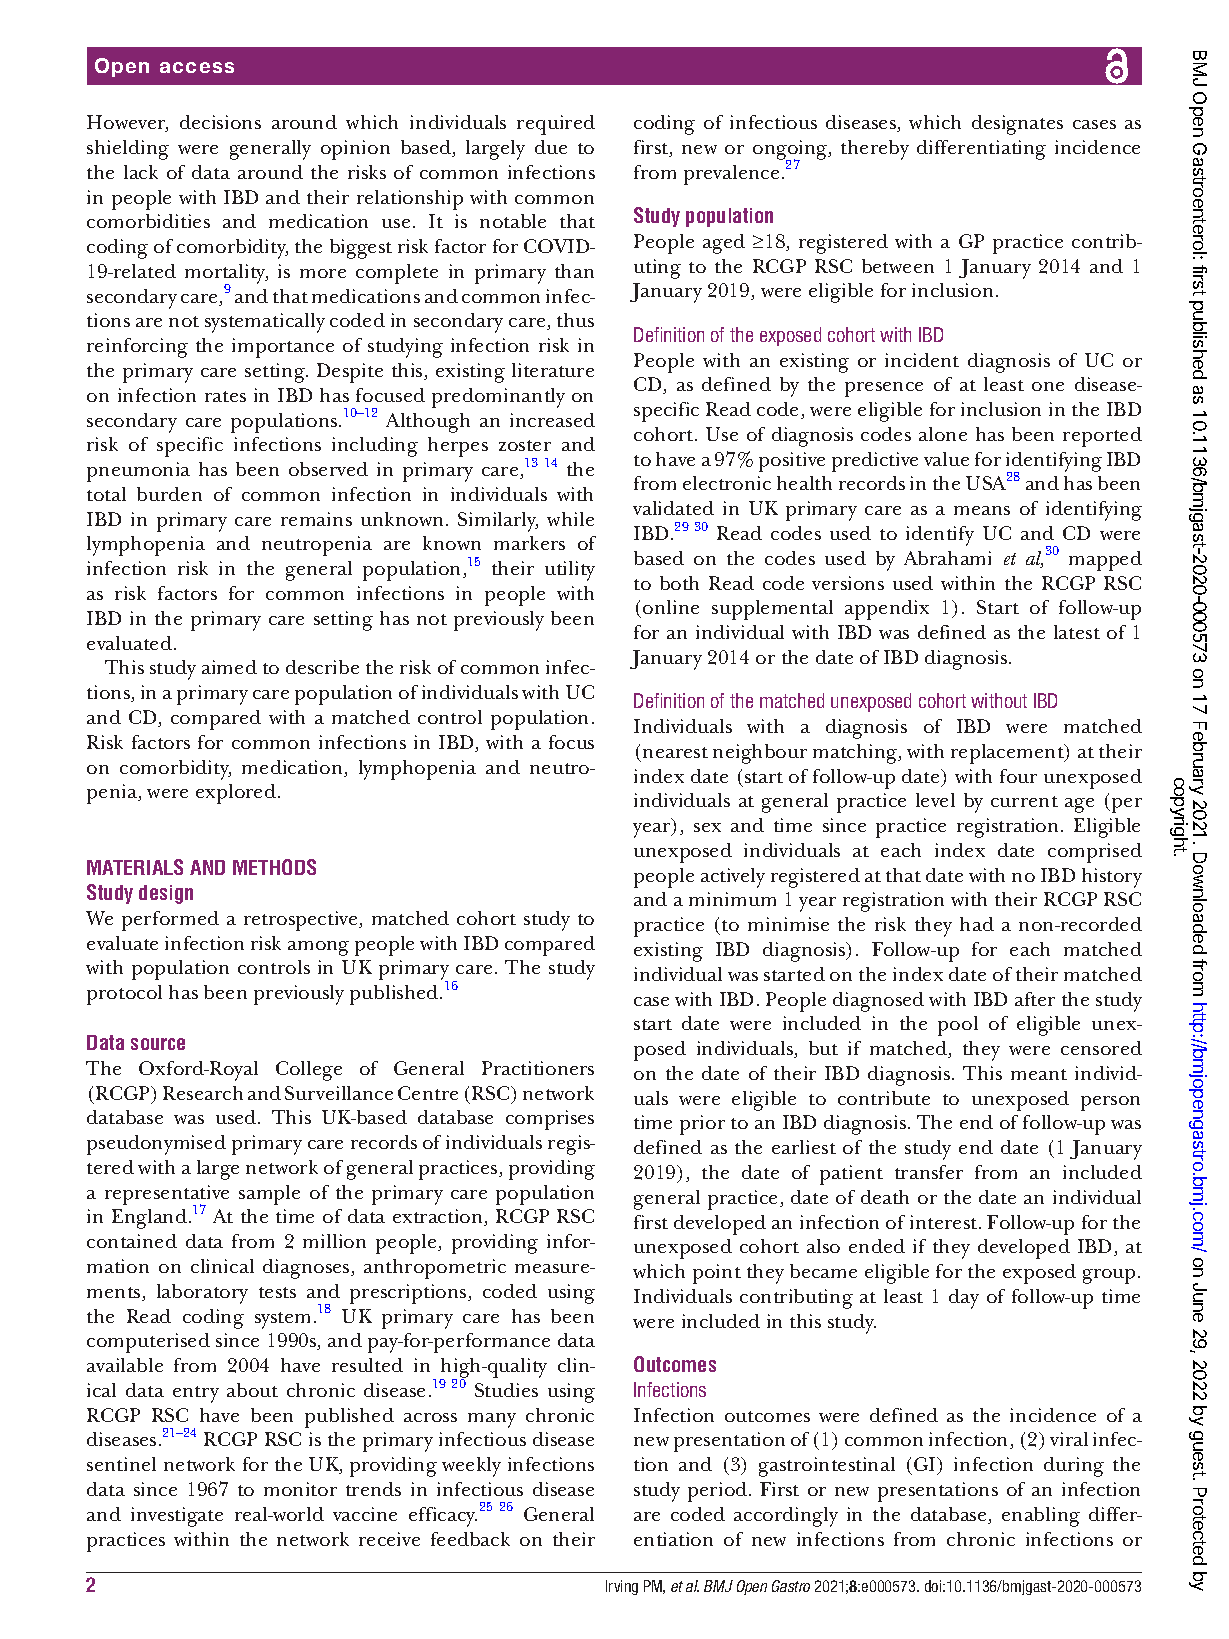  I want to click on minimum, so click(732, 899).
